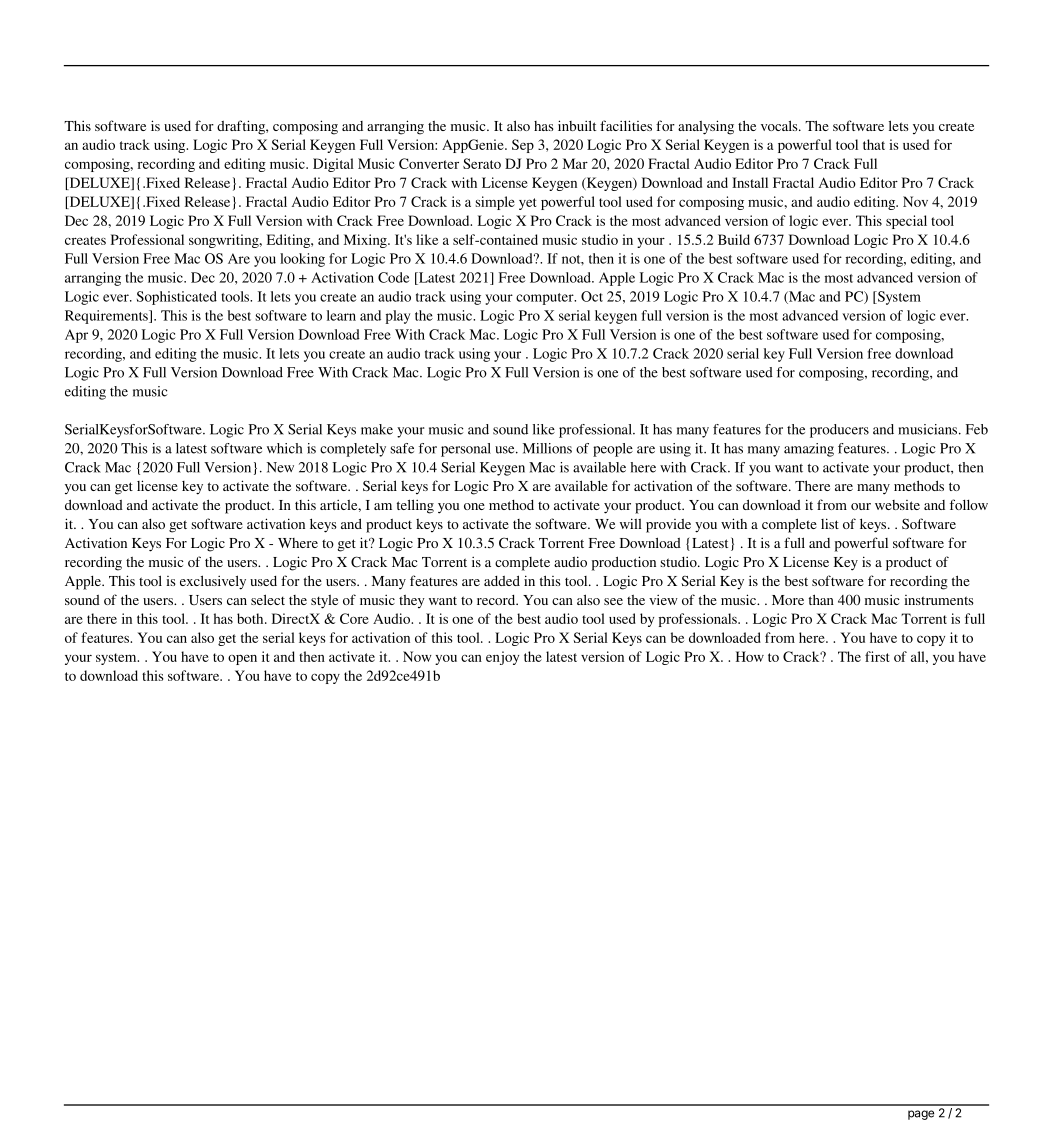 The width and height of the document is (1053, 1148). I want to click on first, so click(877, 656).
